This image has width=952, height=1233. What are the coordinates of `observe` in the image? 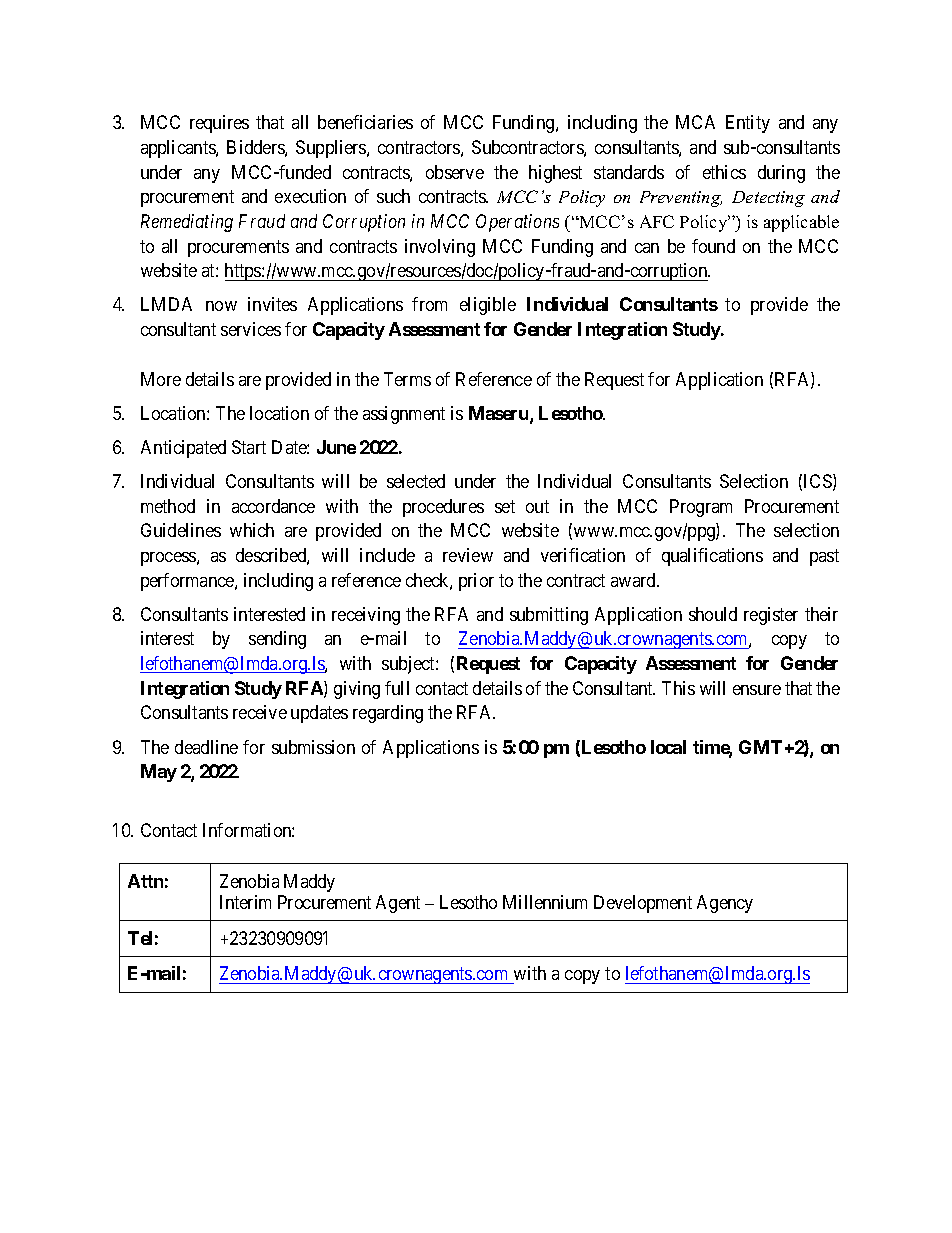 It's located at (455, 172).
